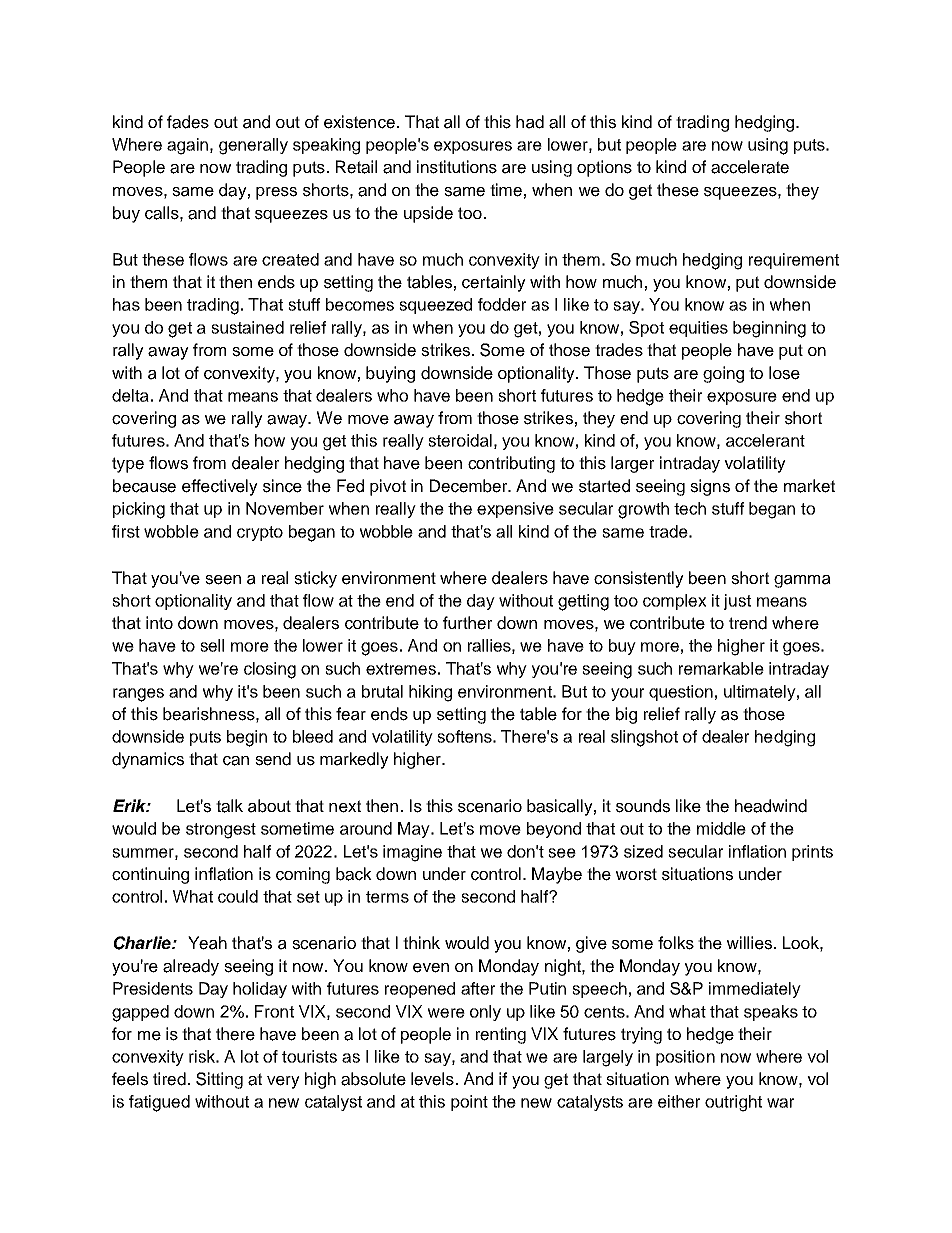  I want to click on again, so click(187, 146).
